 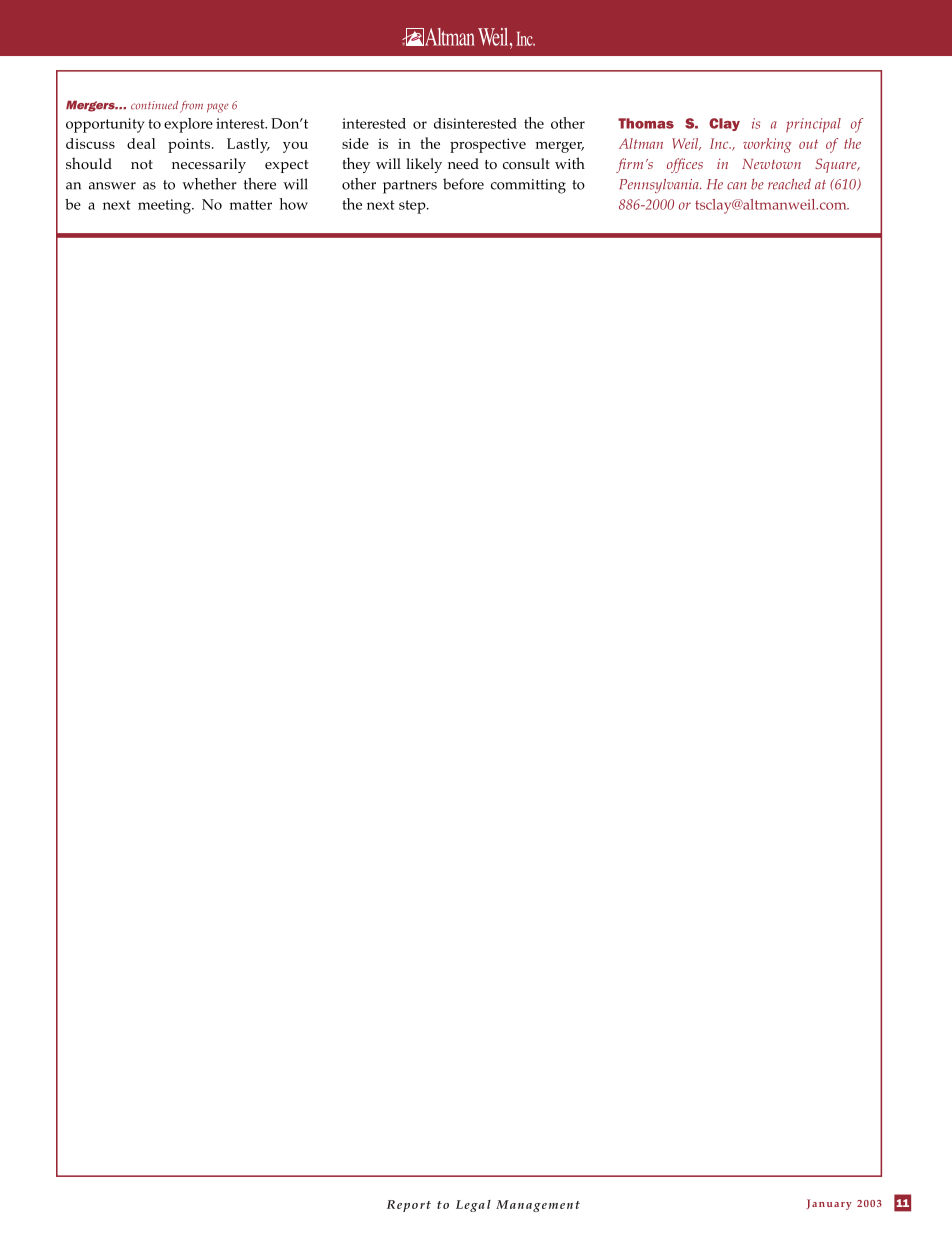 What do you see at coordinates (771, 164) in the screenshot?
I see `Newtown` at bounding box center [771, 164].
